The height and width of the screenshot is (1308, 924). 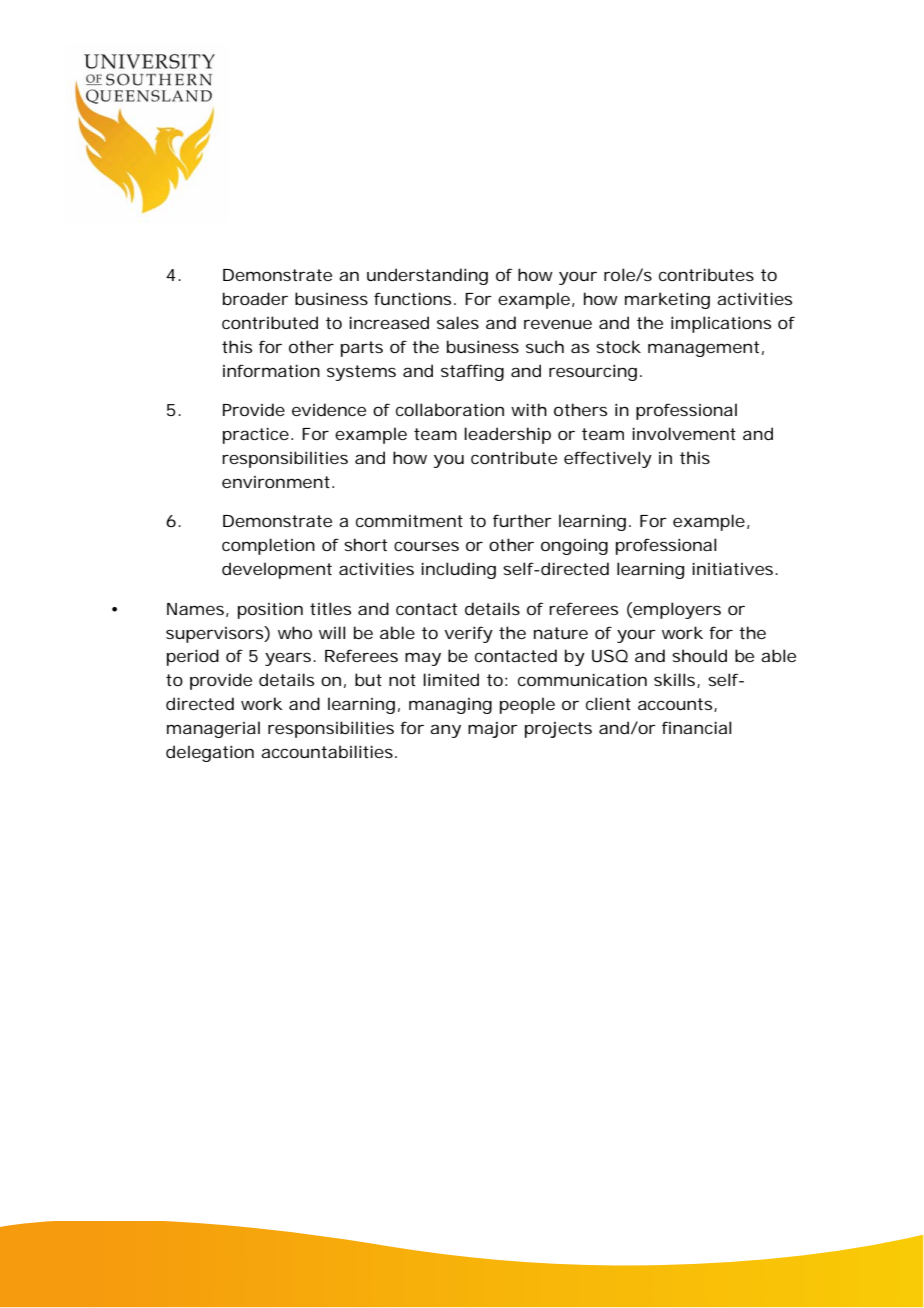 What do you see at coordinates (427, 276) in the screenshot?
I see `understanding` at bounding box center [427, 276].
